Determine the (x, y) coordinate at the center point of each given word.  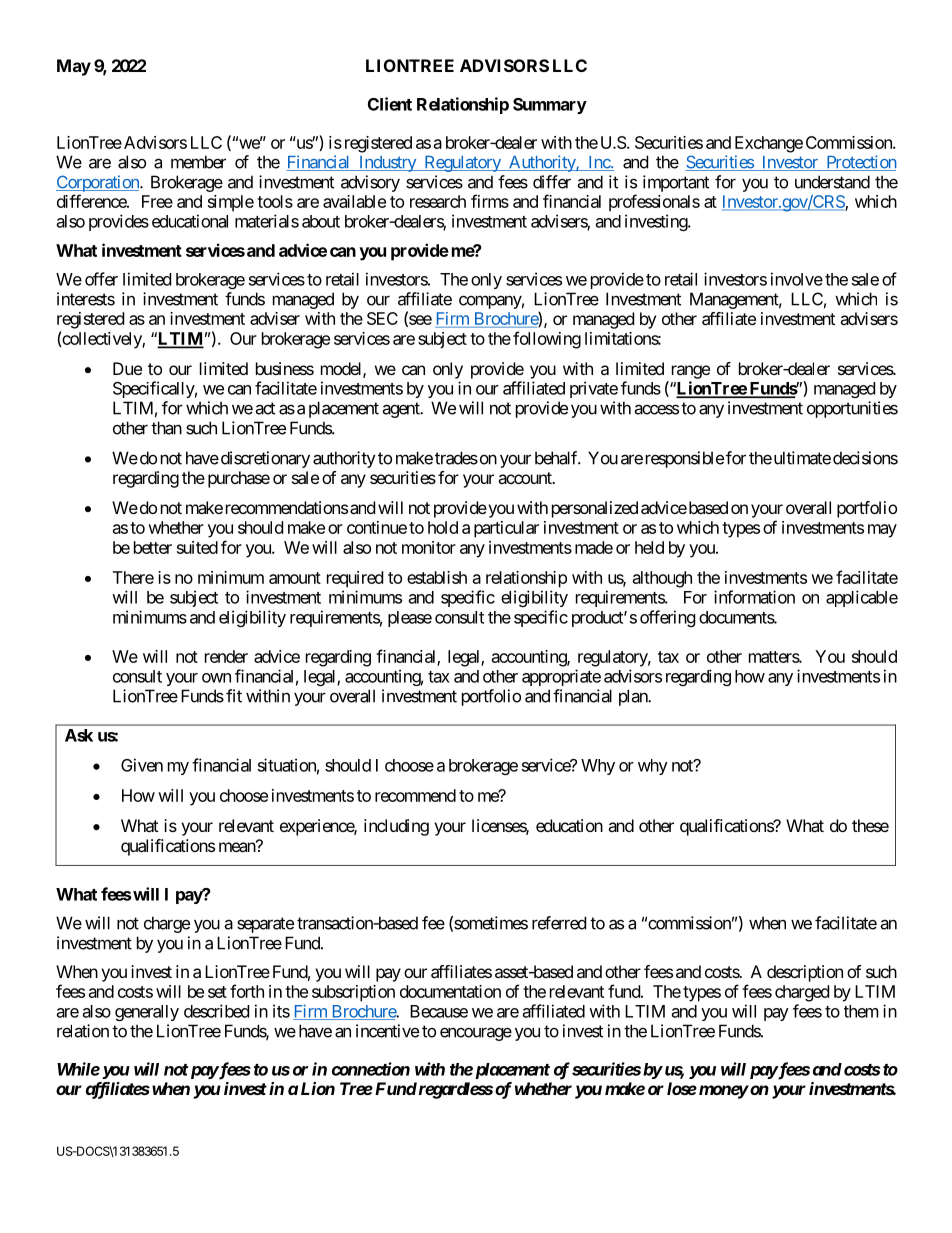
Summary (550, 106)
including (396, 827)
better (153, 547)
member (198, 162)
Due (127, 368)
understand (832, 182)
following (547, 340)
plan (634, 697)
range (691, 372)
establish (437, 577)
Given (142, 765)
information (754, 597)
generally (147, 1013)
